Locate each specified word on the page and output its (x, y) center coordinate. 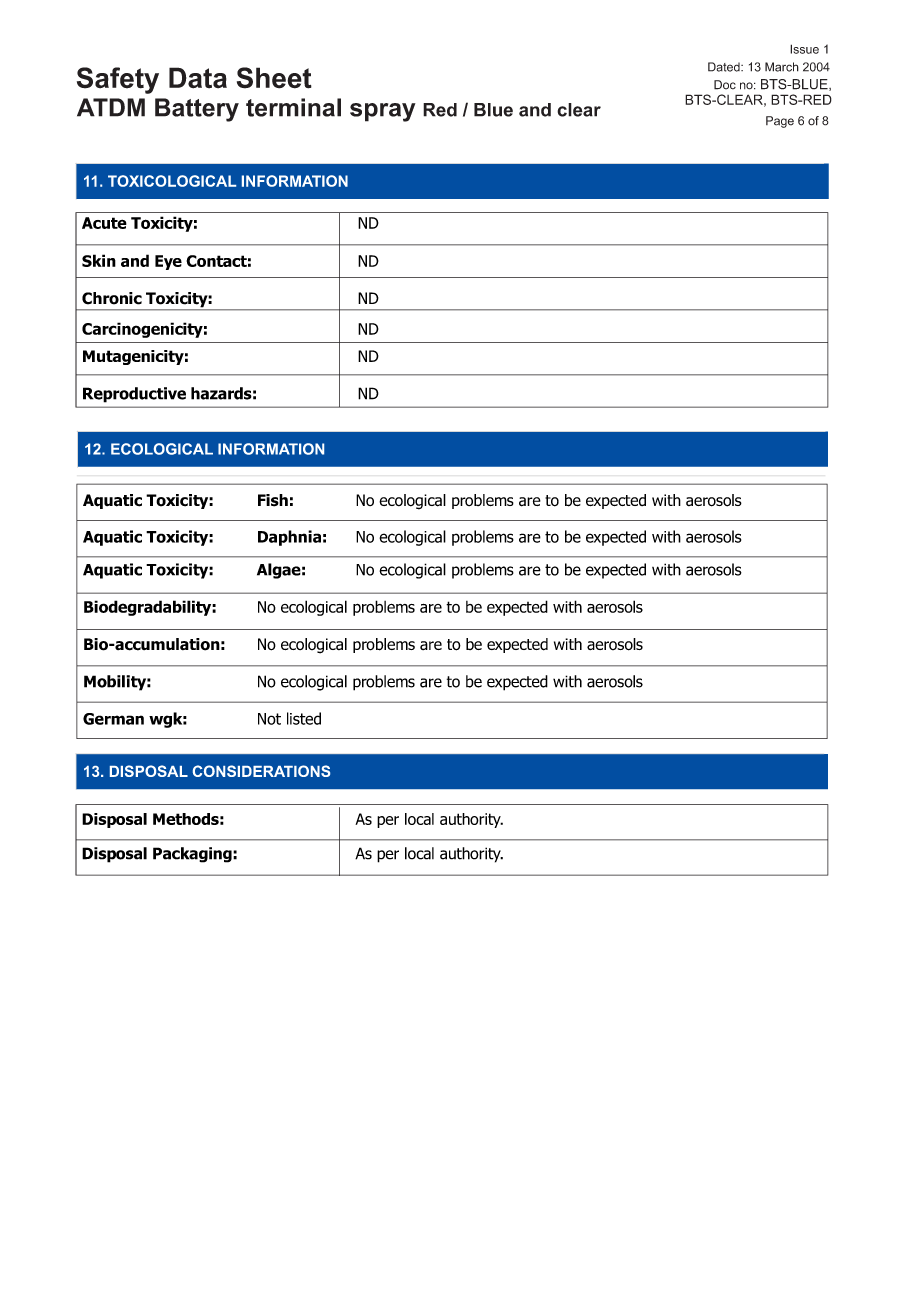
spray (383, 112)
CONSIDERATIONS (261, 771)
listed (304, 718)
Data (198, 78)
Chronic (112, 298)
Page (780, 122)
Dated (725, 67)
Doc (725, 85)
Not (269, 719)
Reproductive (134, 395)
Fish (273, 500)
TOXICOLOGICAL (172, 181)
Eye (168, 262)
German (113, 719)
